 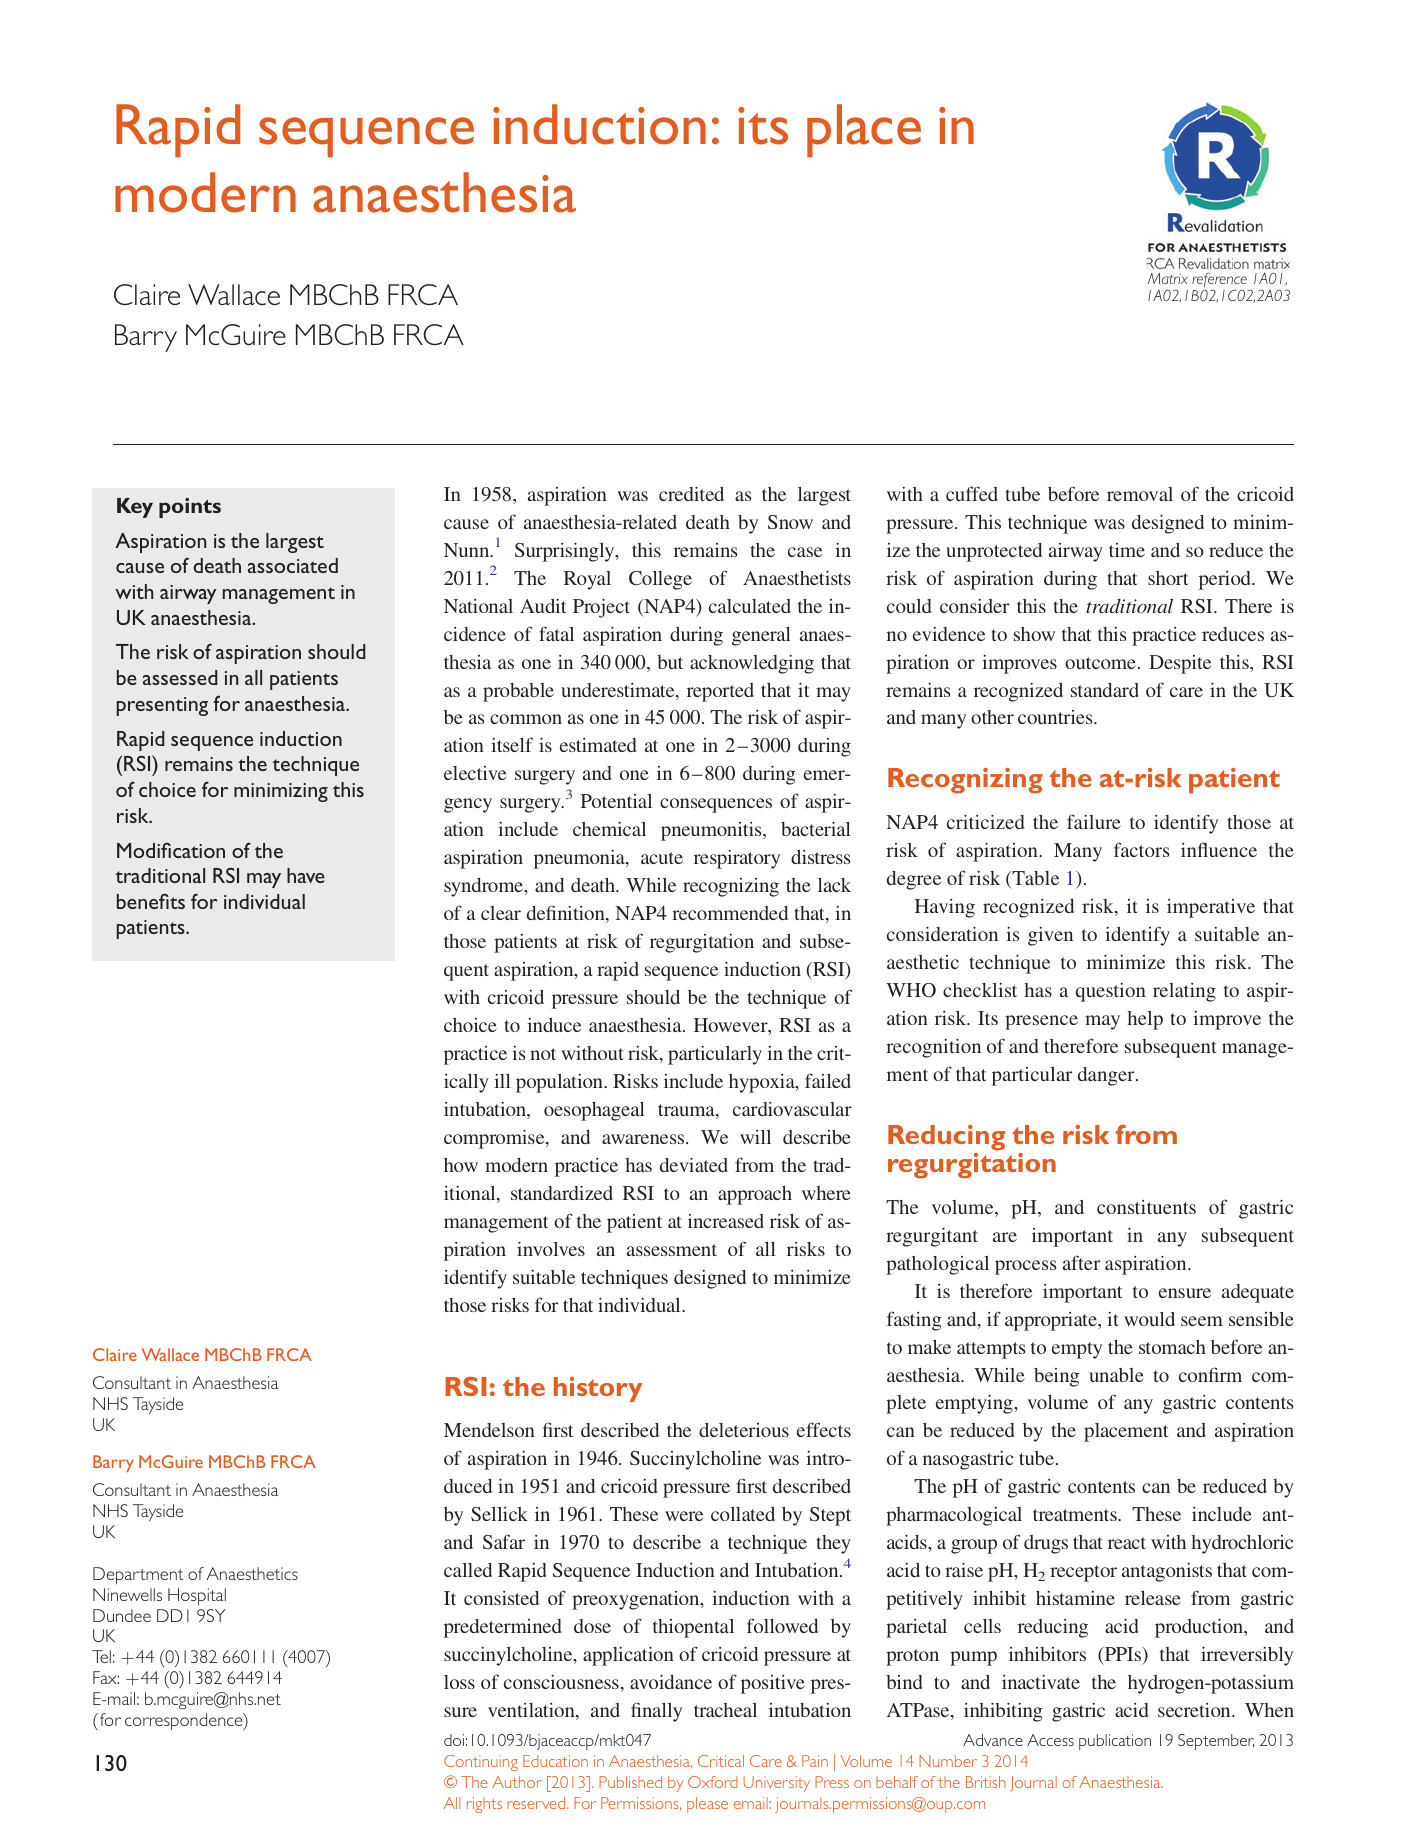 What do you see at coordinates (1094, 821) in the screenshot?
I see `failure` at bounding box center [1094, 821].
